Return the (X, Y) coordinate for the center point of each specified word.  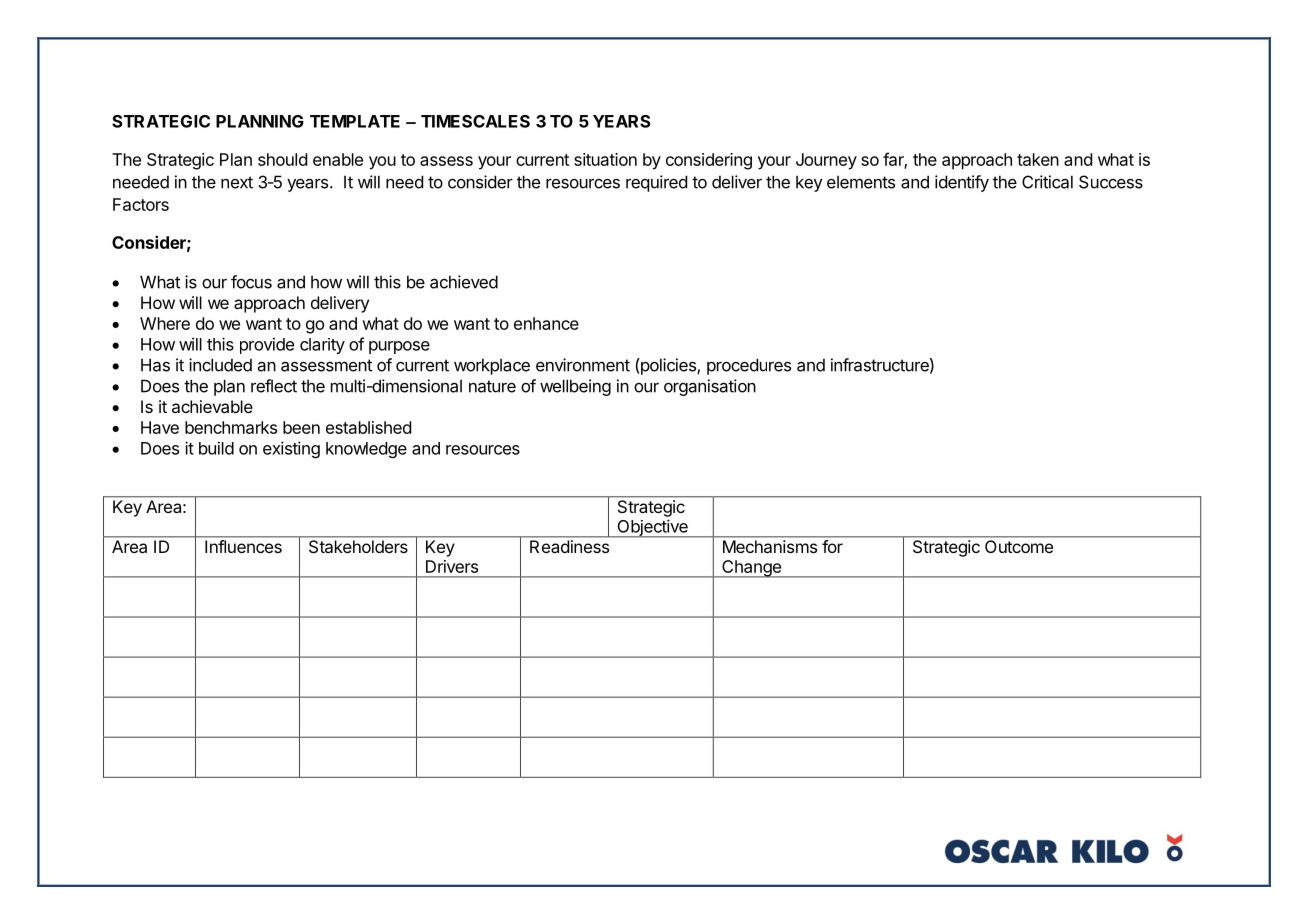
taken (1038, 159)
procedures (749, 366)
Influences (243, 546)
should (282, 159)
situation (605, 159)
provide (267, 345)
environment (583, 365)
